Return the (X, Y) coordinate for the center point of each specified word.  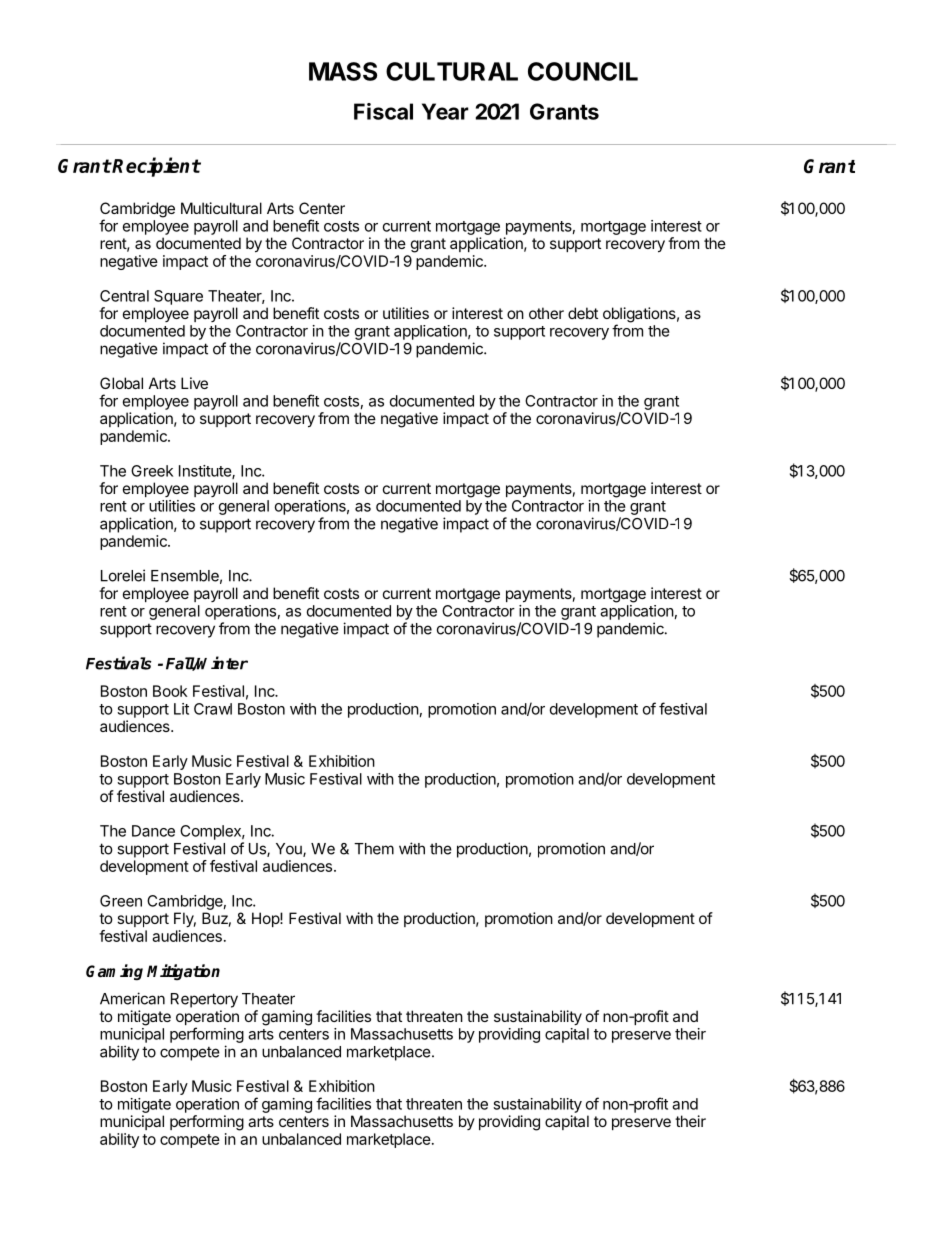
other (546, 313)
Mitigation (183, 972)
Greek (152, 471)
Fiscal (383, 111)
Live (194, 383)
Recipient (156, 167)
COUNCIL (583, 71)
